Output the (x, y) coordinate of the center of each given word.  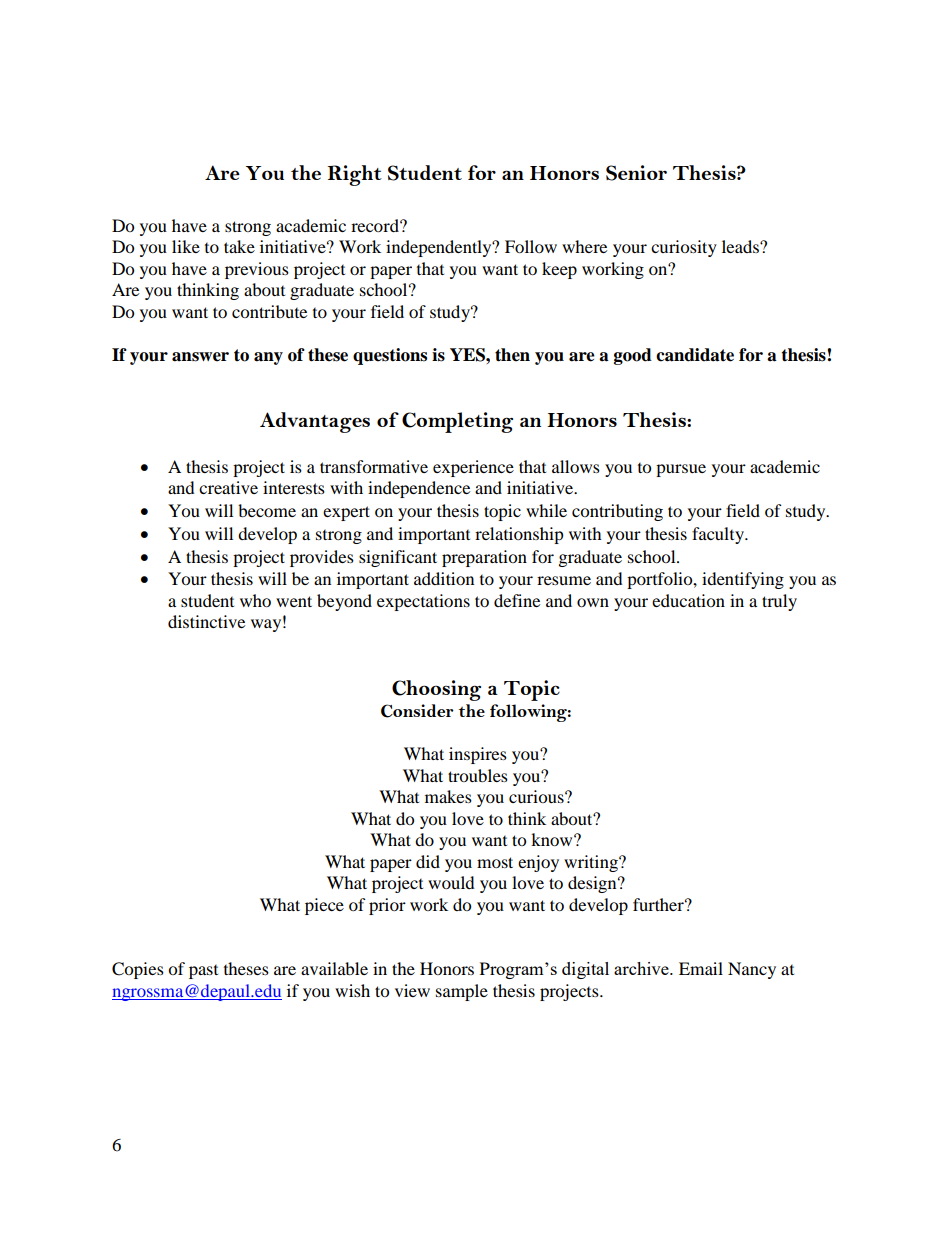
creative (228, 487)
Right (355, 175)
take (239, 246)
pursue (681, 470)
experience (473, 468)
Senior (636, 173)
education (688, 600)
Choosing (436, 690)
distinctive (206, 621)
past (203, 972)
